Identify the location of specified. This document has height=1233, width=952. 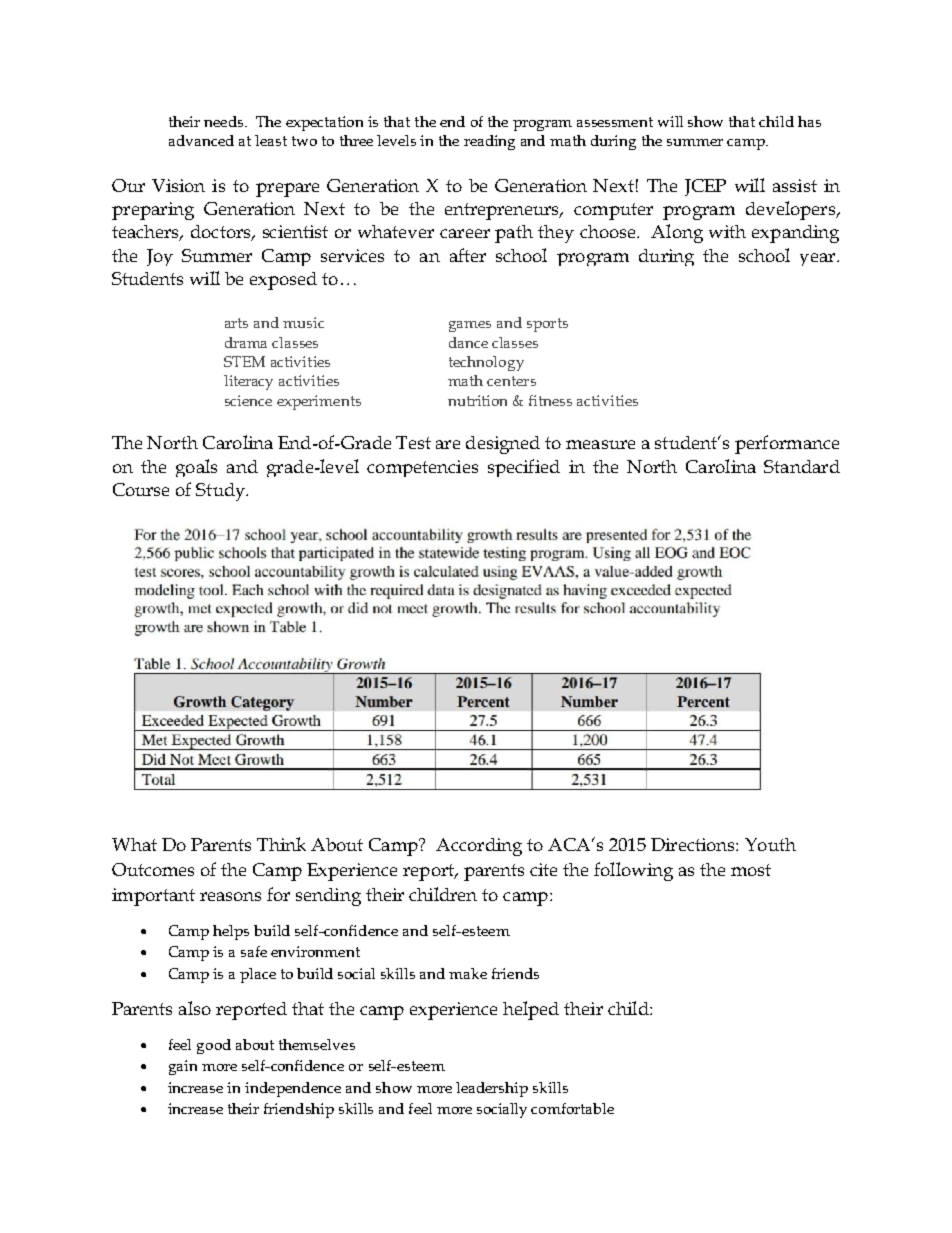
(524, 468).
